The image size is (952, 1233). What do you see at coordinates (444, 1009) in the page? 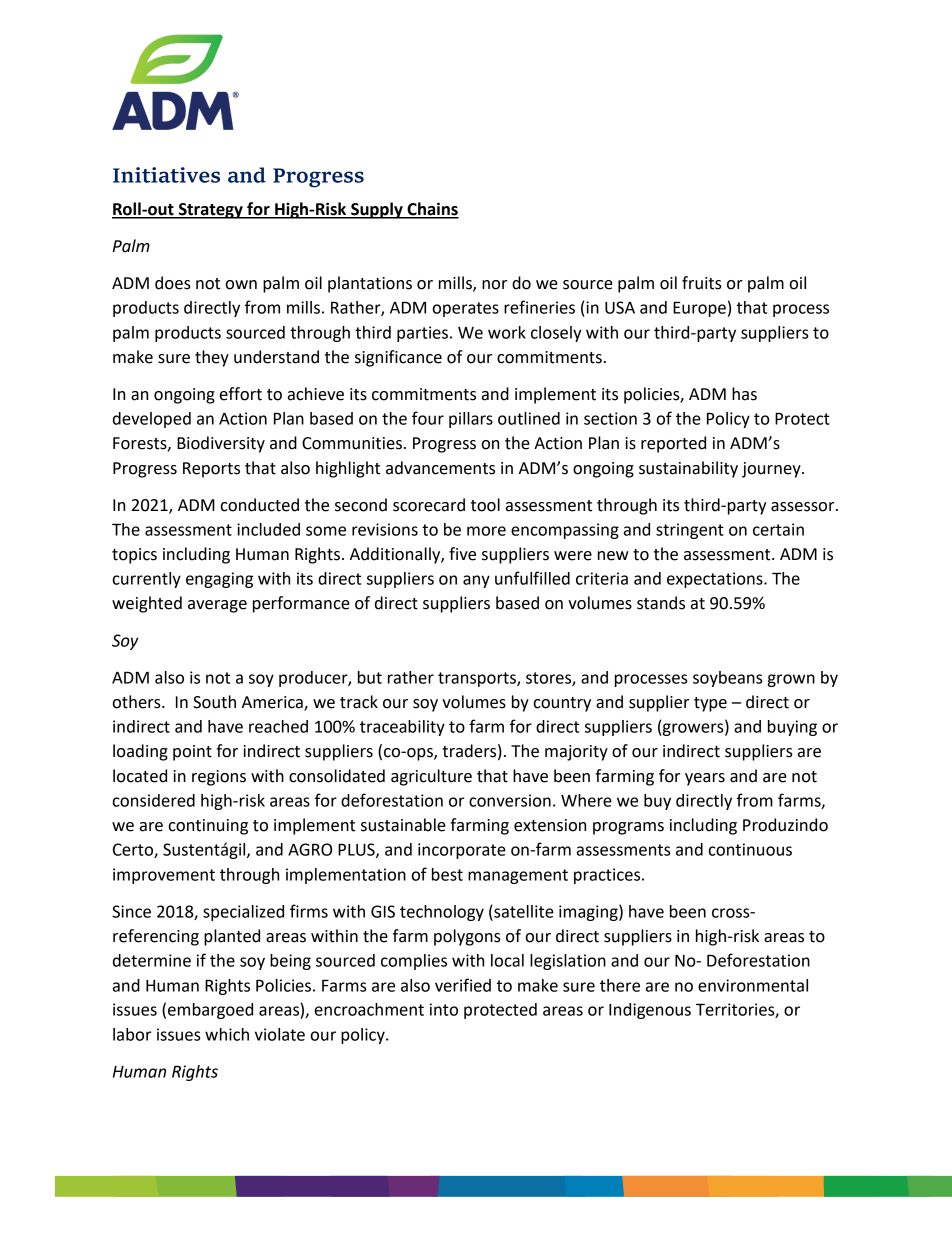
I see `into` at bounding box center [444, 1009].
